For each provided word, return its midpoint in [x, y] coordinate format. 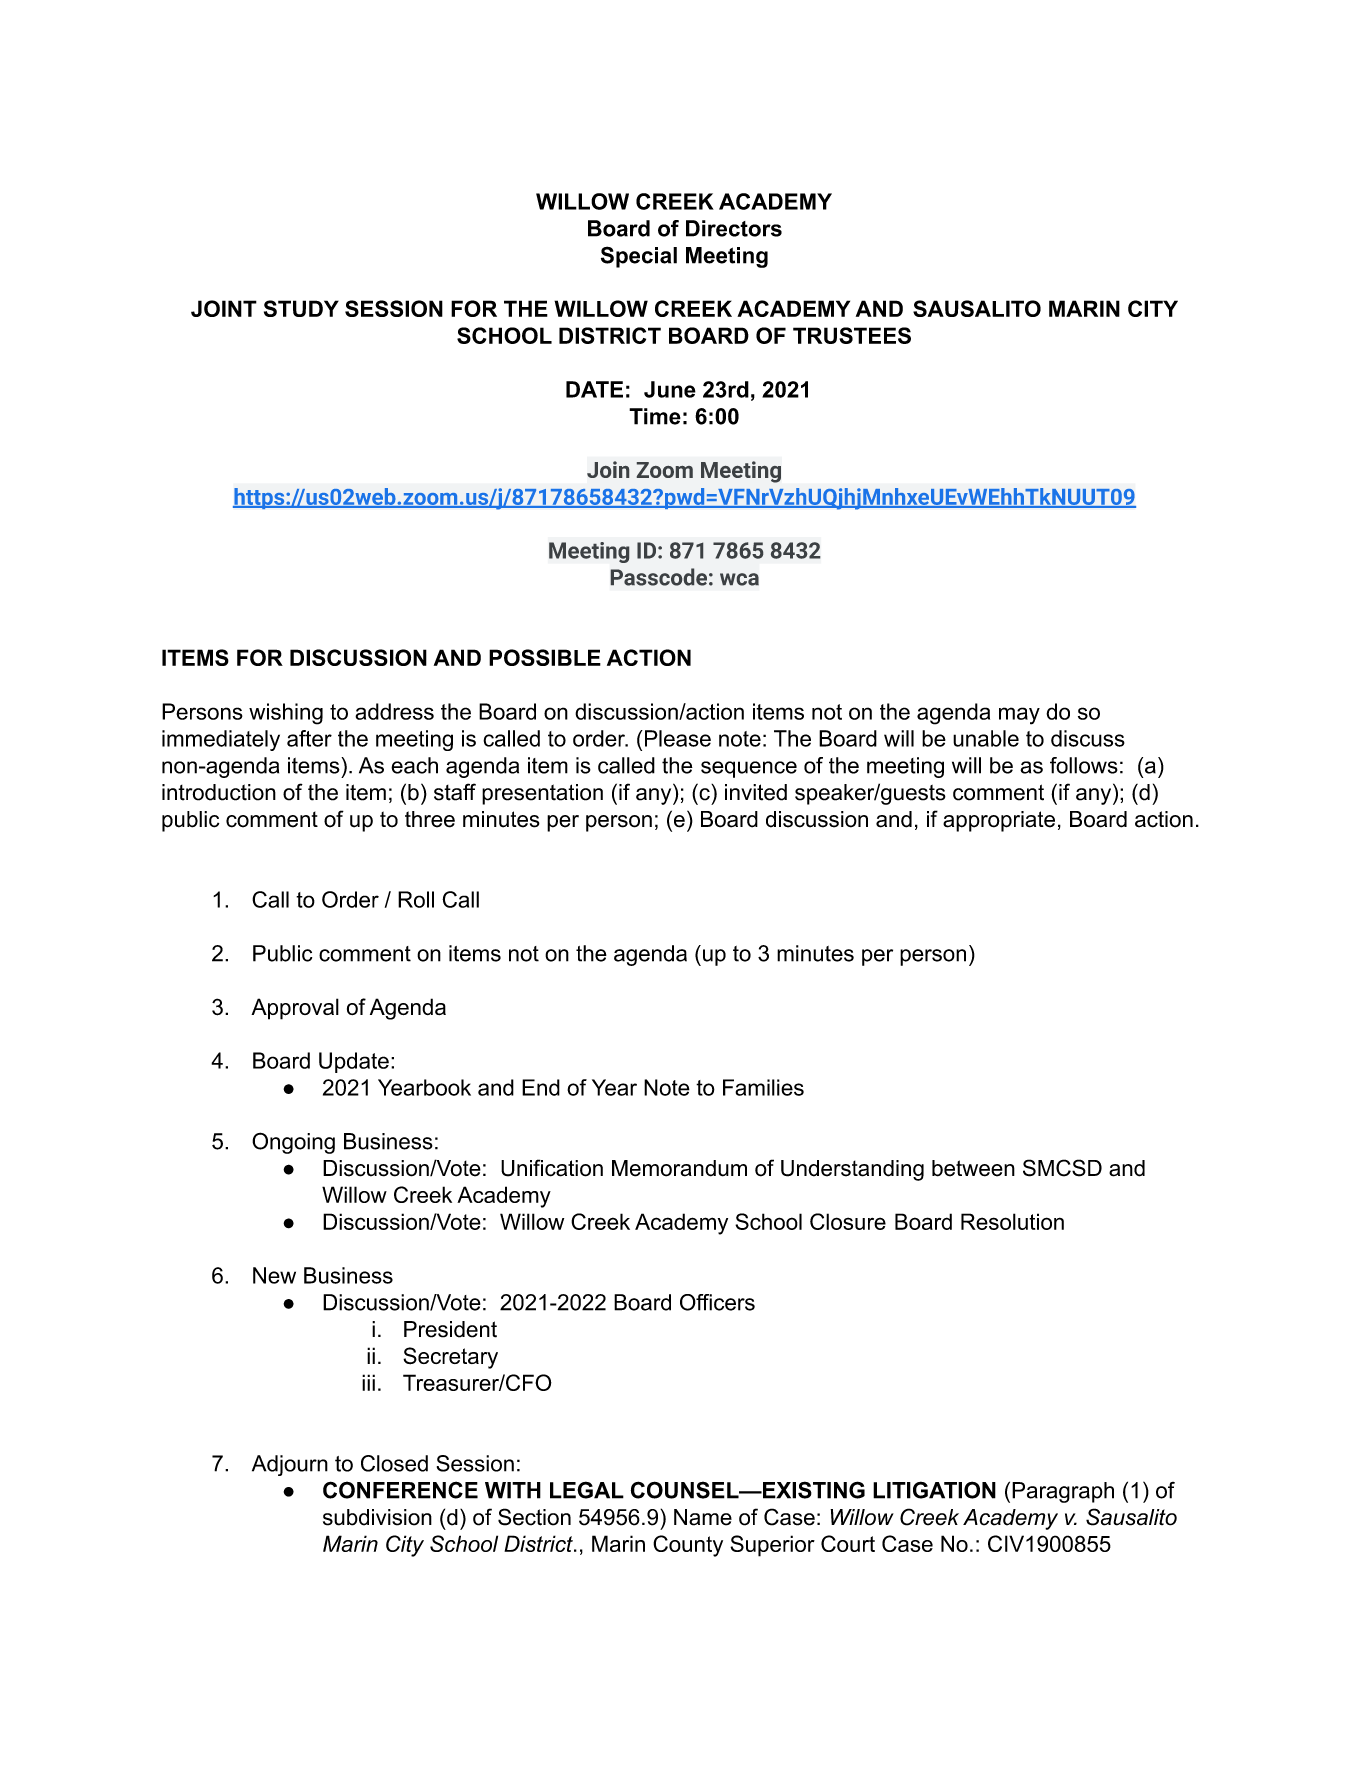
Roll [416, 899]
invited [756, 792]
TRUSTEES [852, 335]
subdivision [377, 1517]
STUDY [301, 308]
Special [639, 257]
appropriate [999, 821]
